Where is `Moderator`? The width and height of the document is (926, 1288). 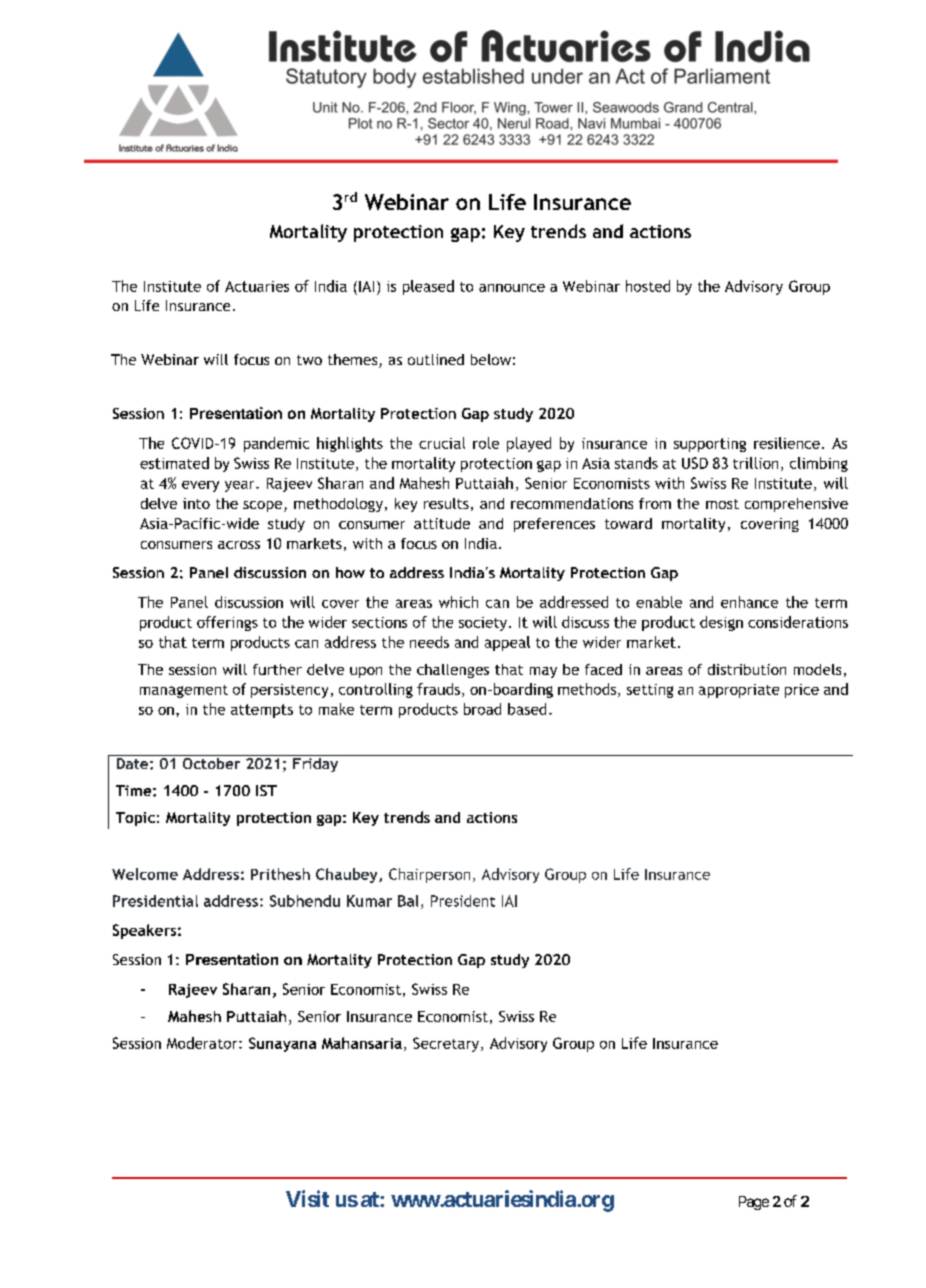
Moderator is located at coordinates (203, 1043).
